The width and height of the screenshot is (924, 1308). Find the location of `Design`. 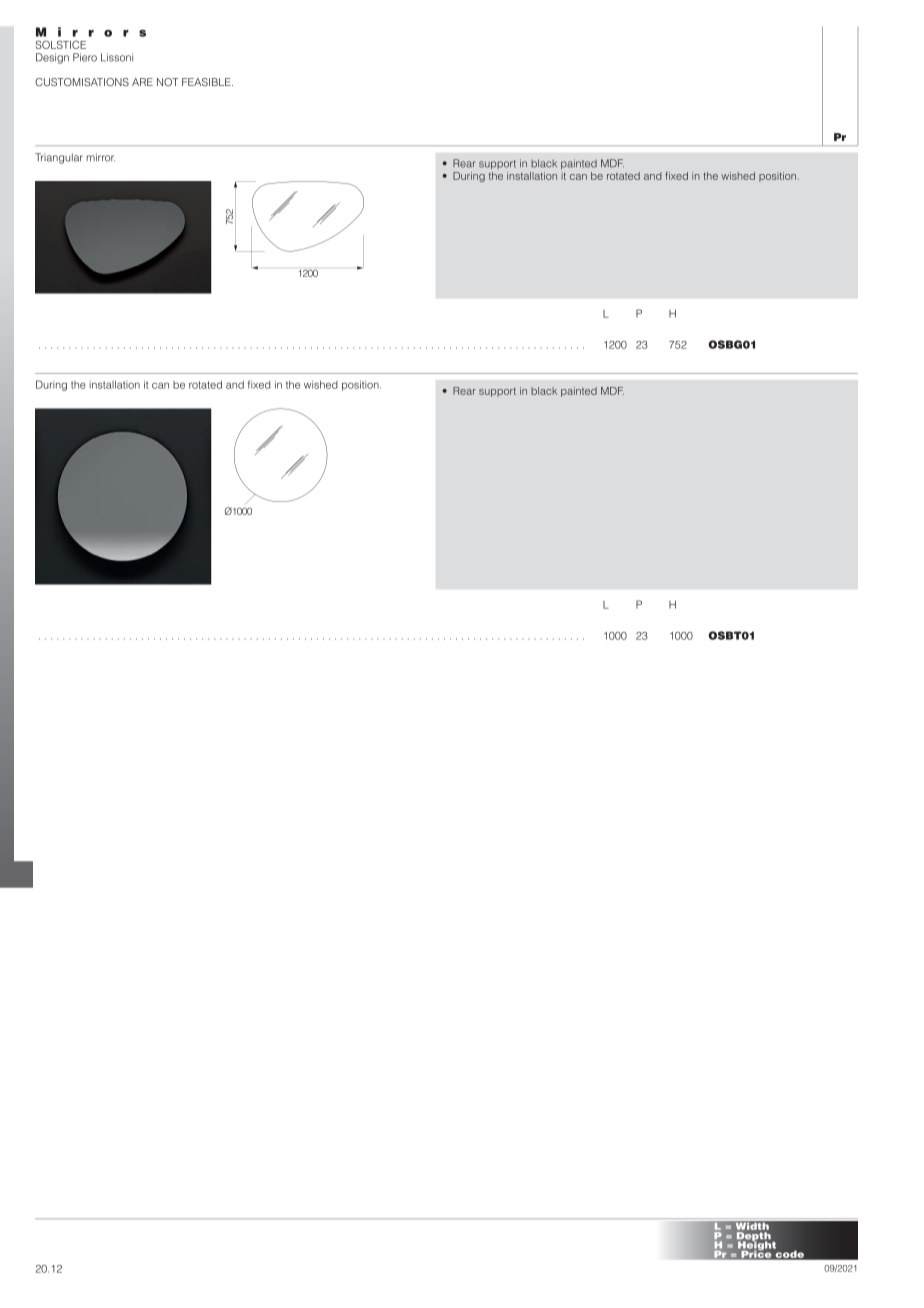

Design is located at coordinates (52, 58).
